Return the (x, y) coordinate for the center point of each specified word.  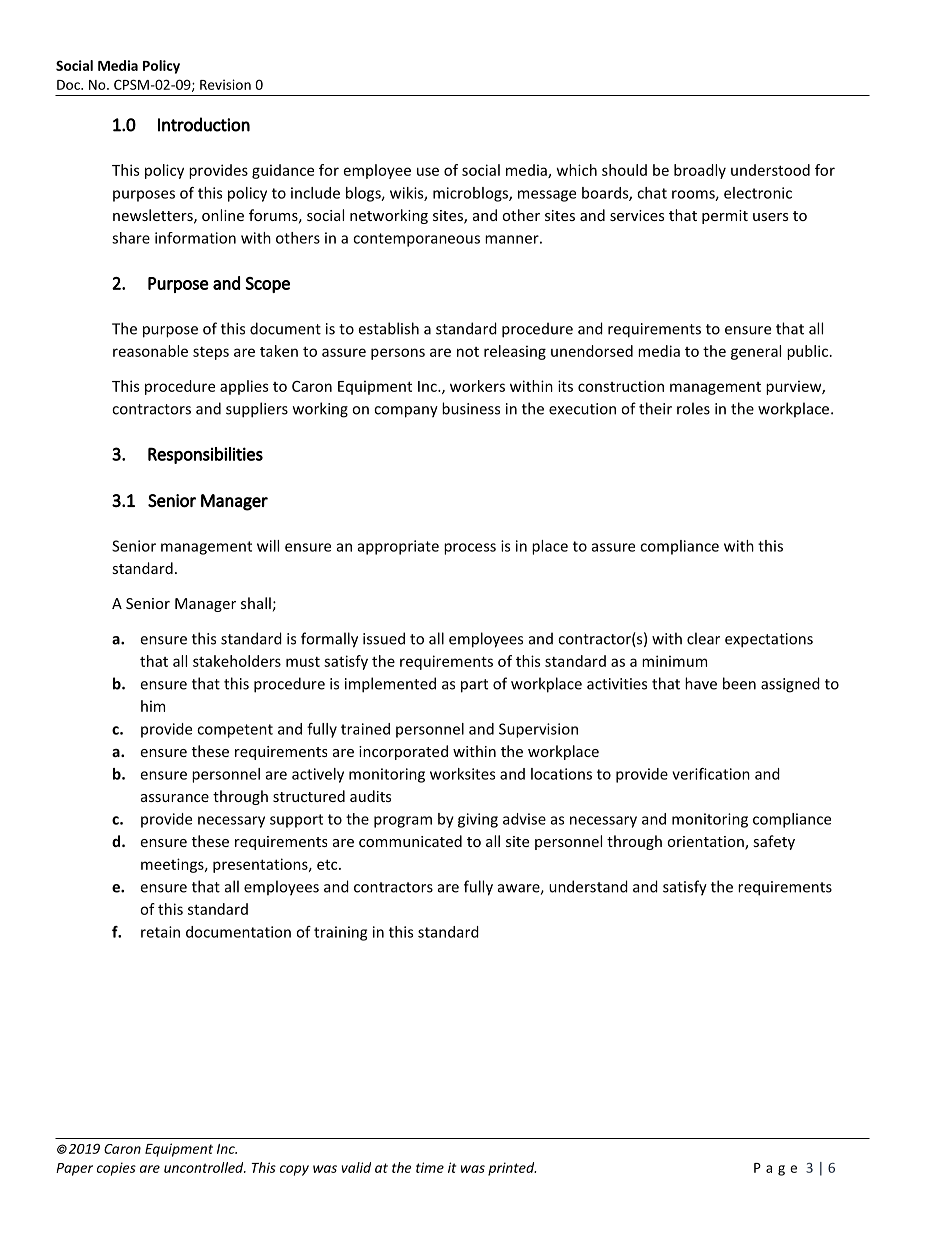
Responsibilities (205, 455)
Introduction (204, 124)
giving (478, 820)
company (406, 412)
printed (512, 1169)
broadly (700, 171)
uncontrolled (205, 1167)
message (547, 196)
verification (711, 774)
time (430, 1167)
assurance (175, 798)
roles (693, 408)
